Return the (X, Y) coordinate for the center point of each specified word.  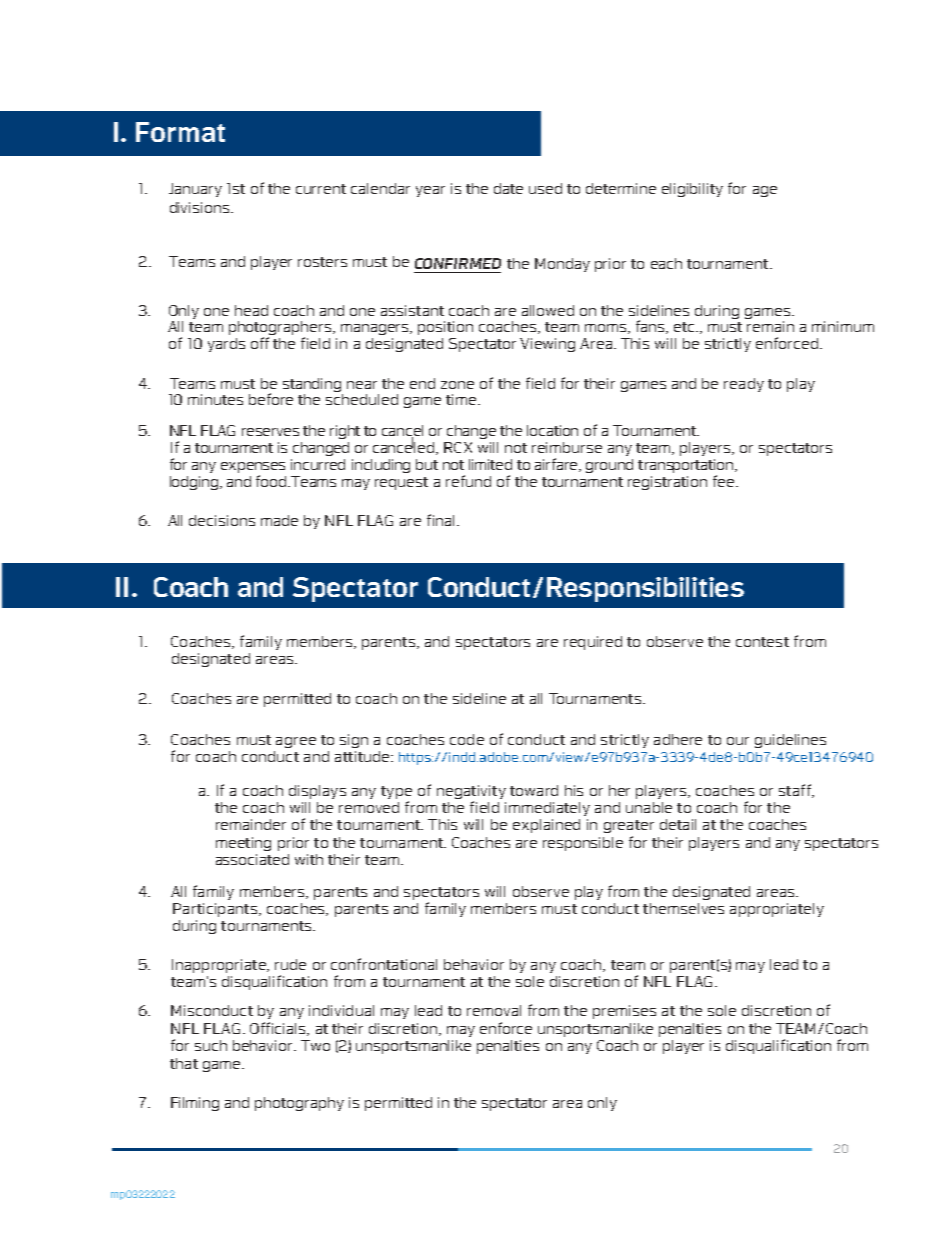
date (508, 188)
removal (494, 1010)
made (279, 520)
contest (762, 642)
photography (299, 1104)
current (321, 189)
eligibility (692, 190)
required (593, 643)
